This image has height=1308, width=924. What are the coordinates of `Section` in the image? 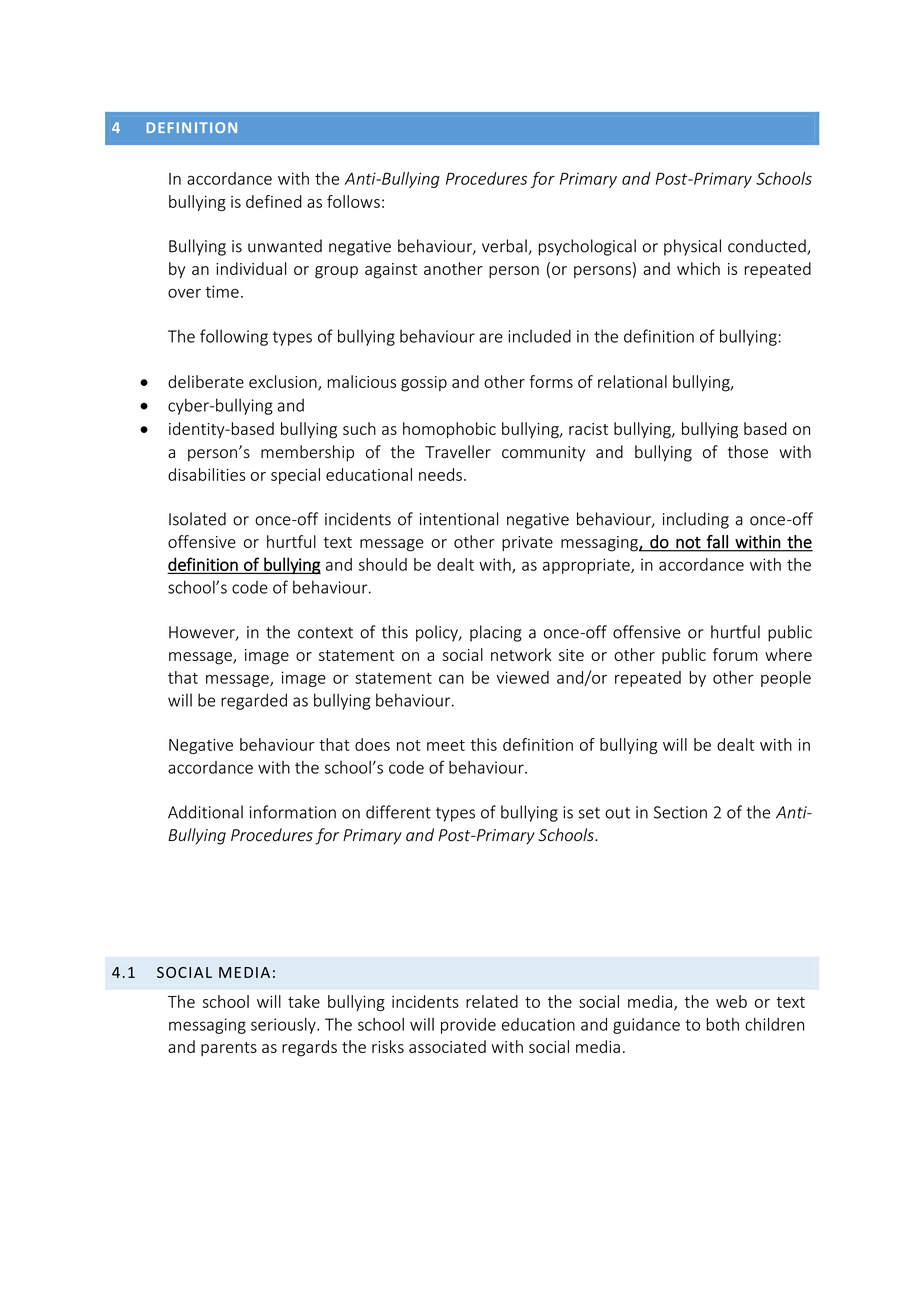 It's located at (680, 812).
